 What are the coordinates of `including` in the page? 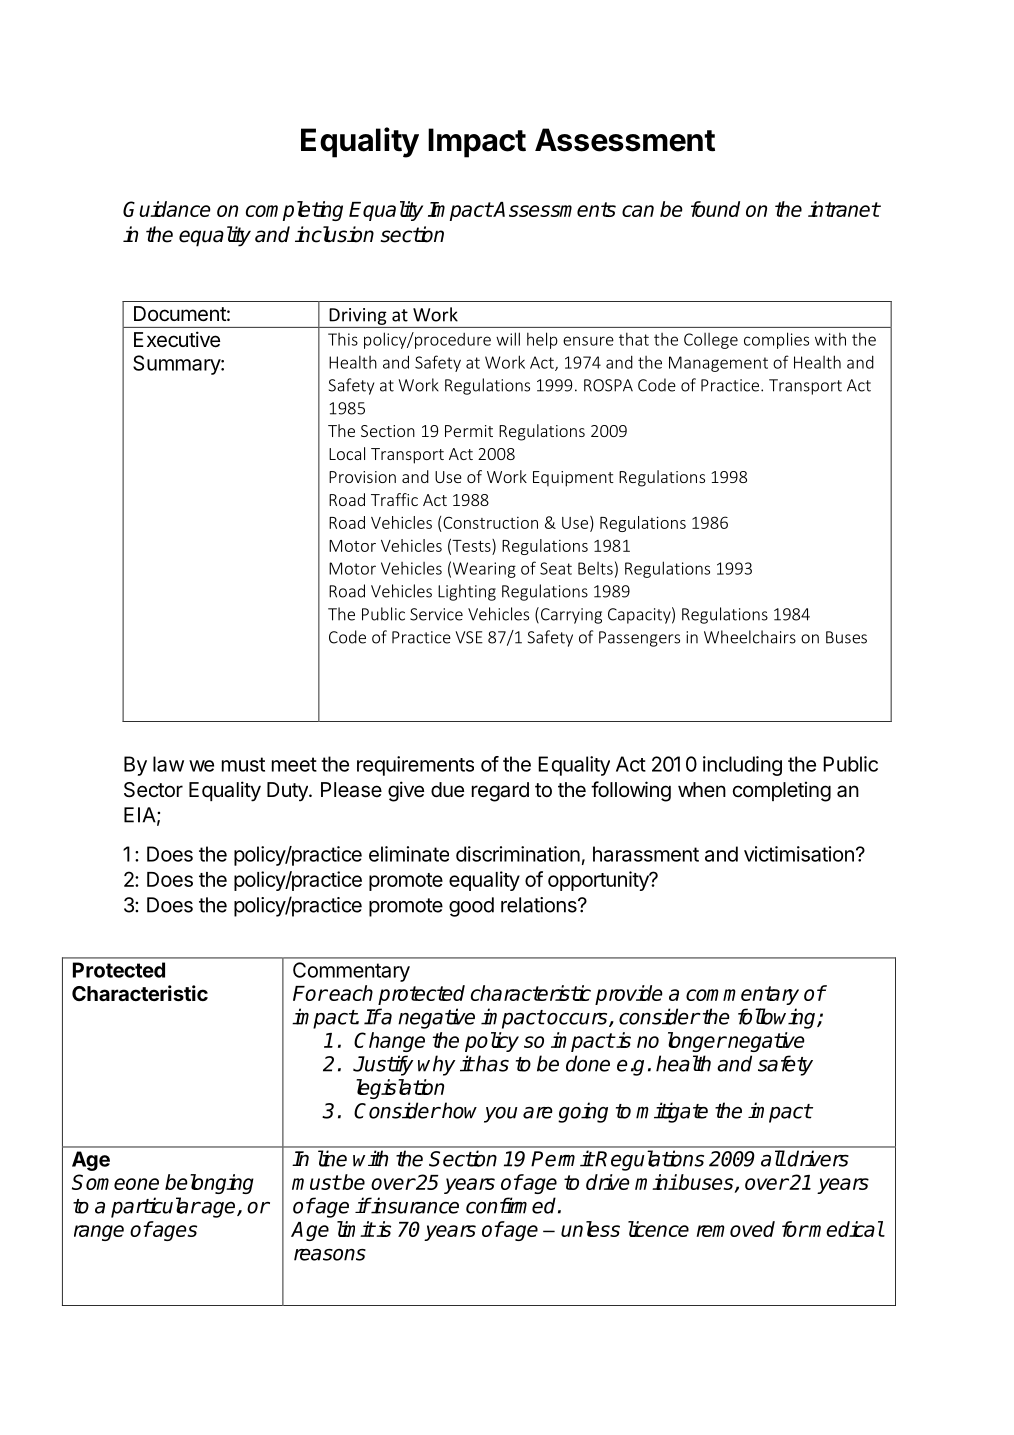 It's located at (742, 766).
